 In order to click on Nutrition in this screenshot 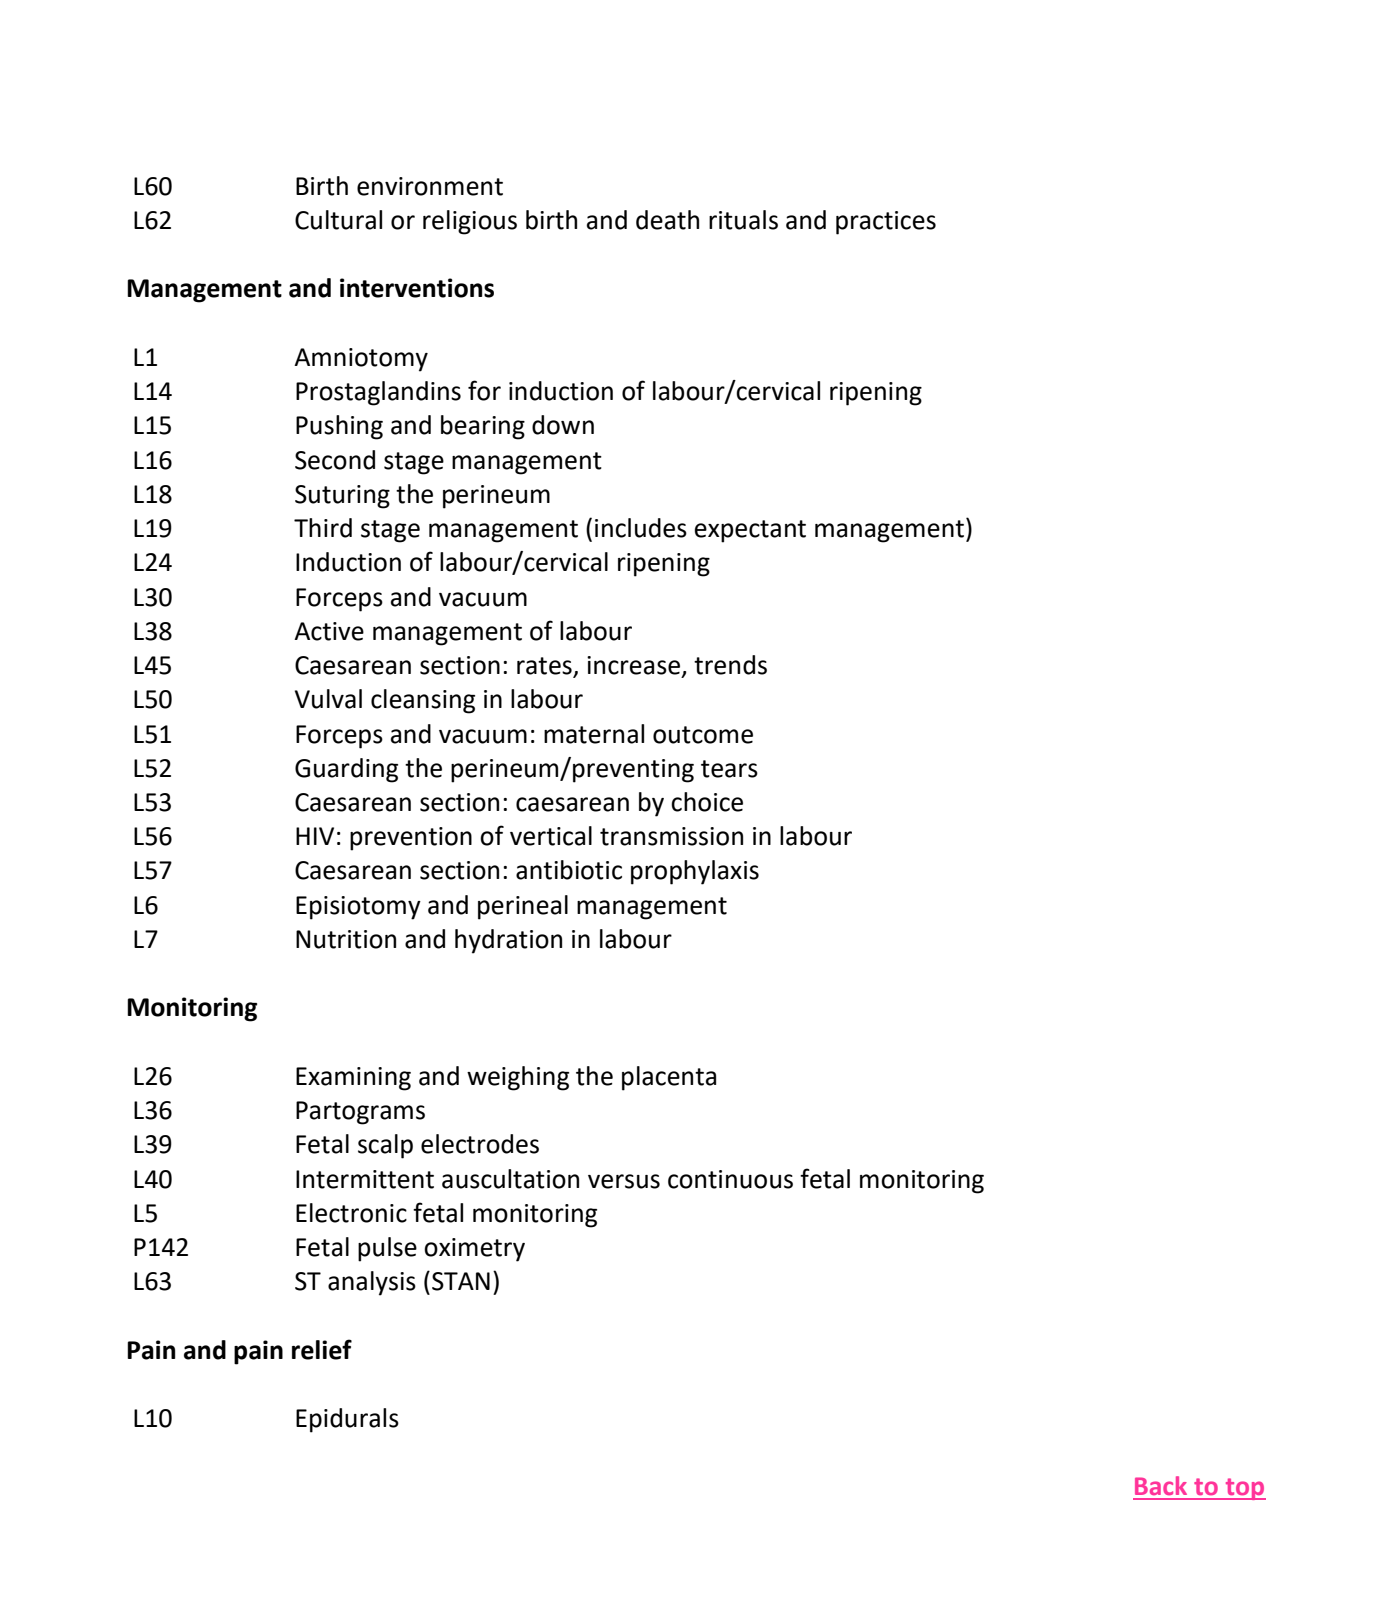, I will do `click(346, 939)`.
